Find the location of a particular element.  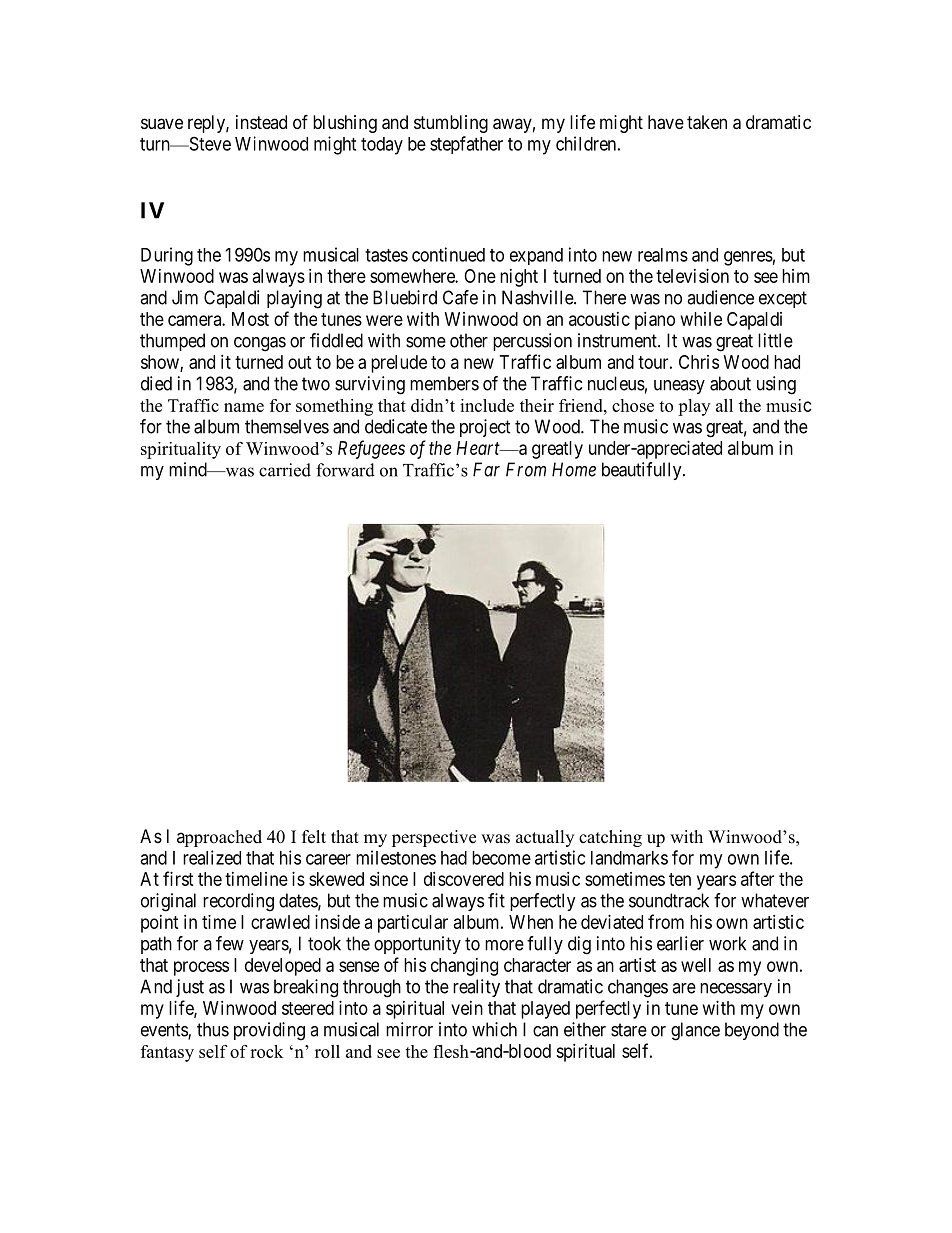

taken is located at coordinates (707, 122).
